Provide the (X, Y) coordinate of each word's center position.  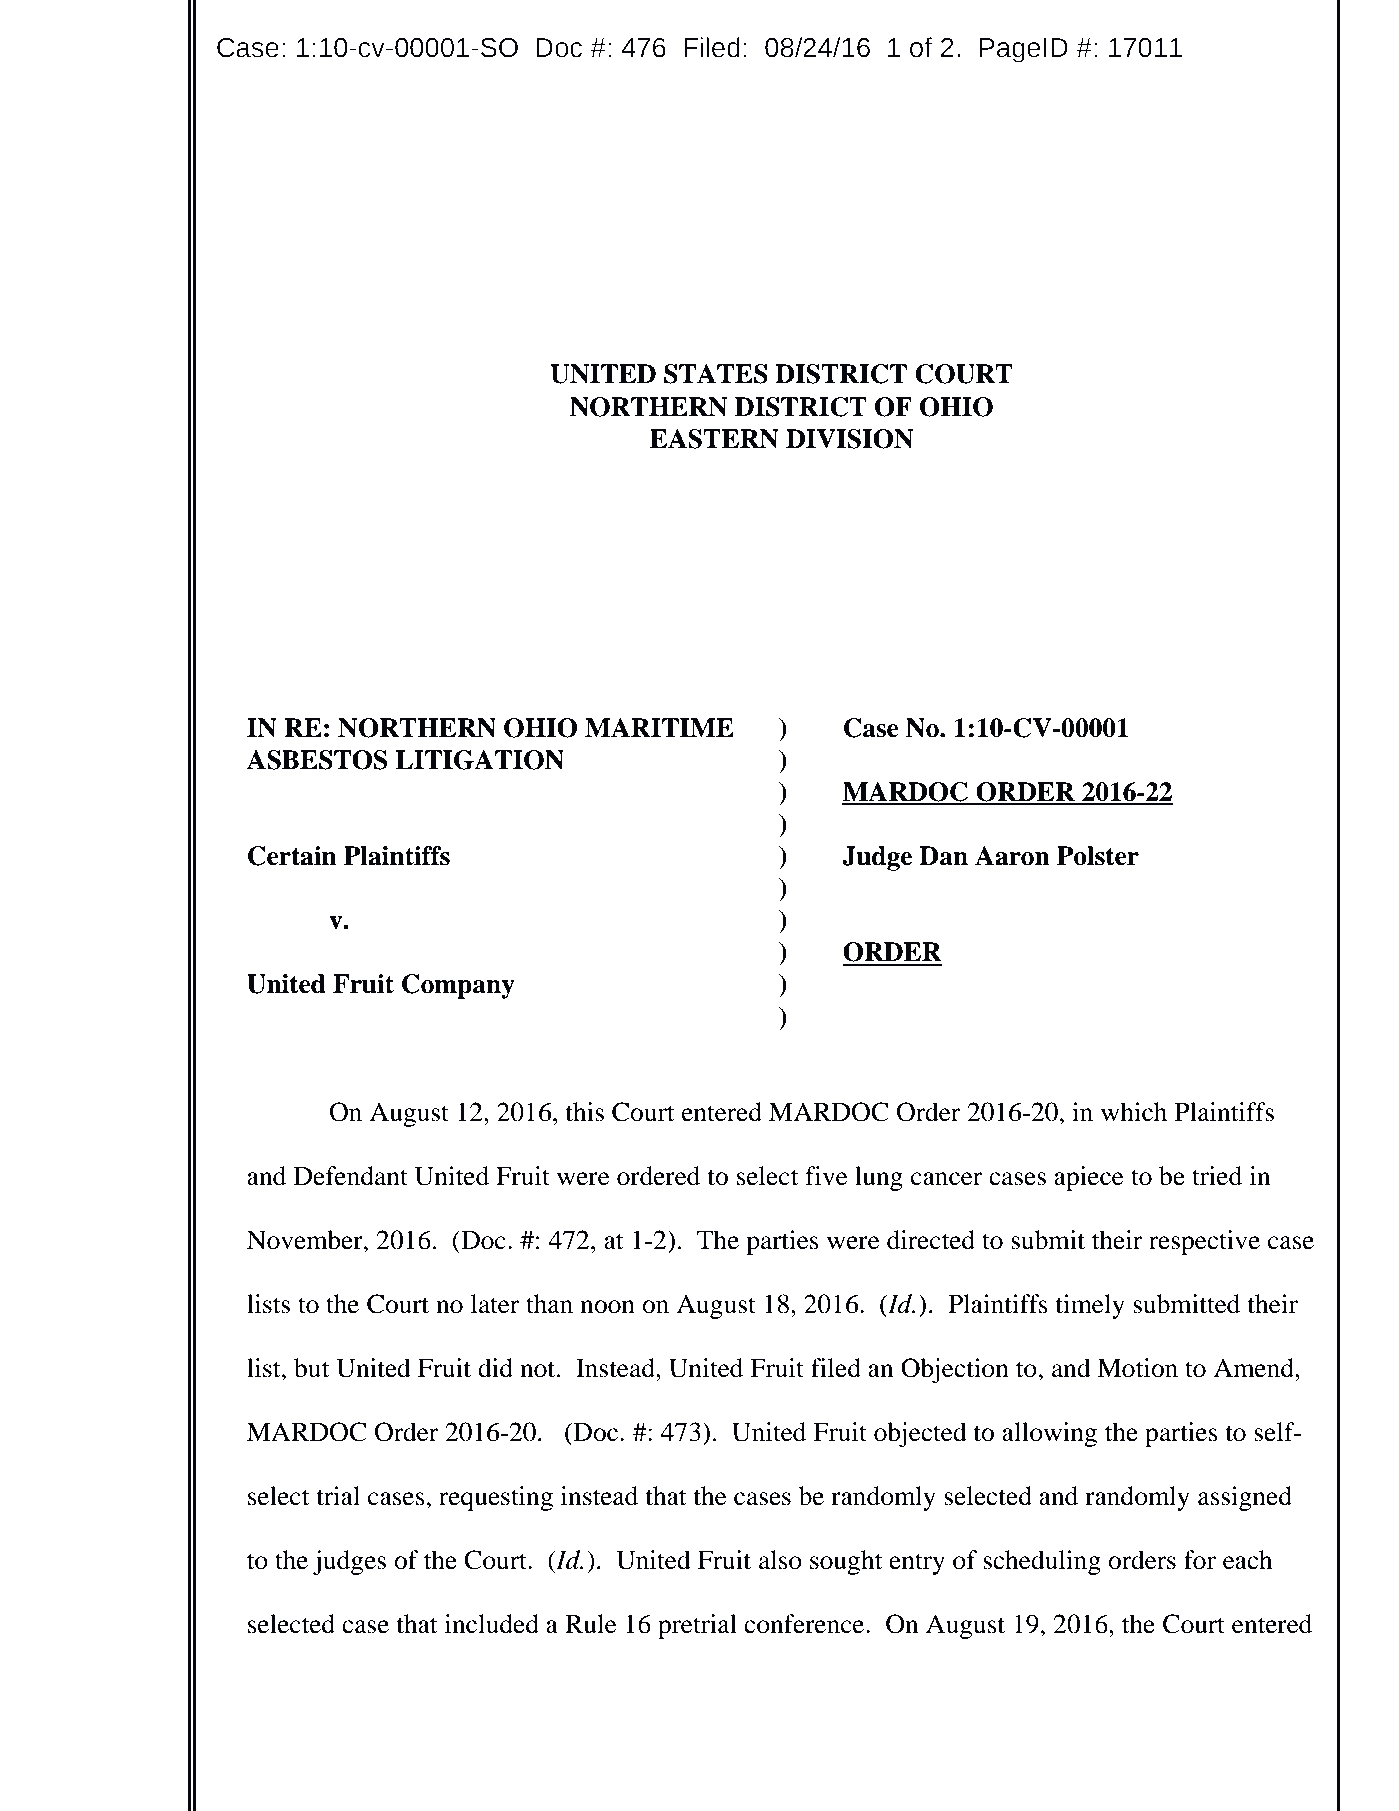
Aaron (1012, 856)
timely (1090, 1306)
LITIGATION (479, 760)
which (1134, 1112)
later (495, 1304)
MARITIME (659, 727)
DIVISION (849, 439)
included (492, 1624)
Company (458, 986)
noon (607, 1307)
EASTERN (714, 439)
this (584, 1112)
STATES (716, 374)
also (780, 1560)
